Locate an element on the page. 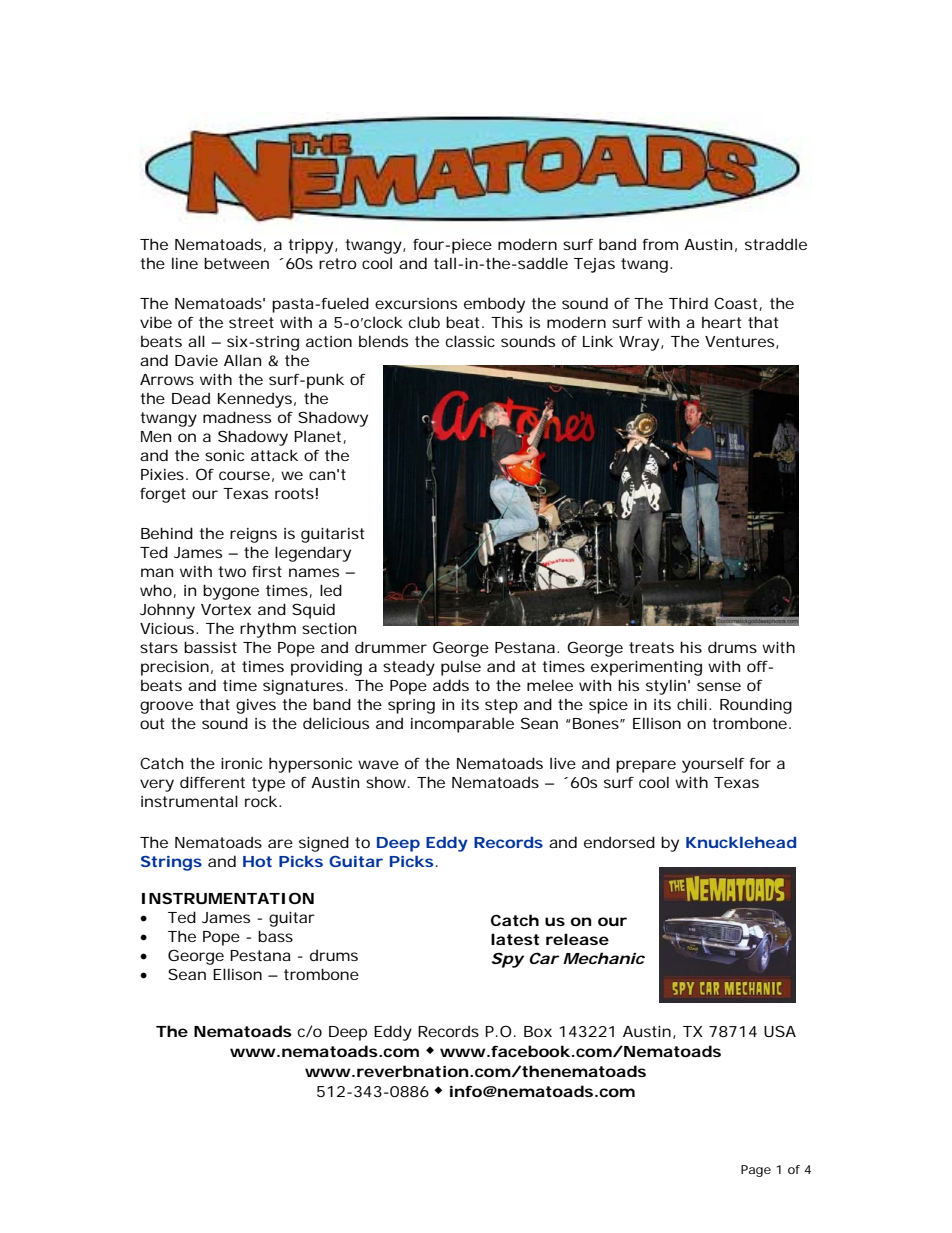 This page has height=1233, width=952. Box is located at coordinates (538, 1031).
